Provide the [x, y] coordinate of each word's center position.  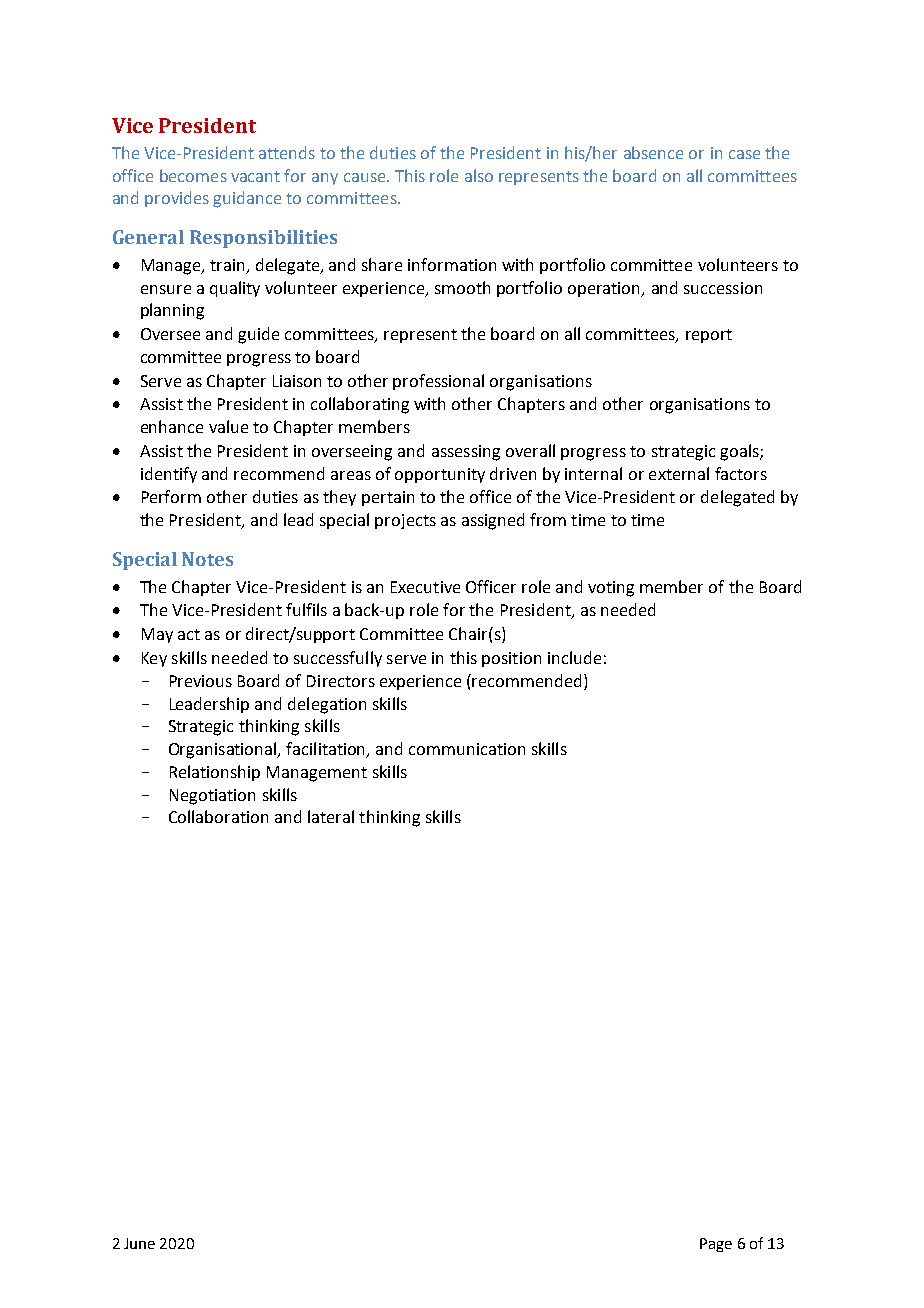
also [479, 175]
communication [467, 749]
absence [653, 152]
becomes [193, 175]
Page [716, 1245]
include [574, 657]
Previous [201, 681]
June [139, 1243]
